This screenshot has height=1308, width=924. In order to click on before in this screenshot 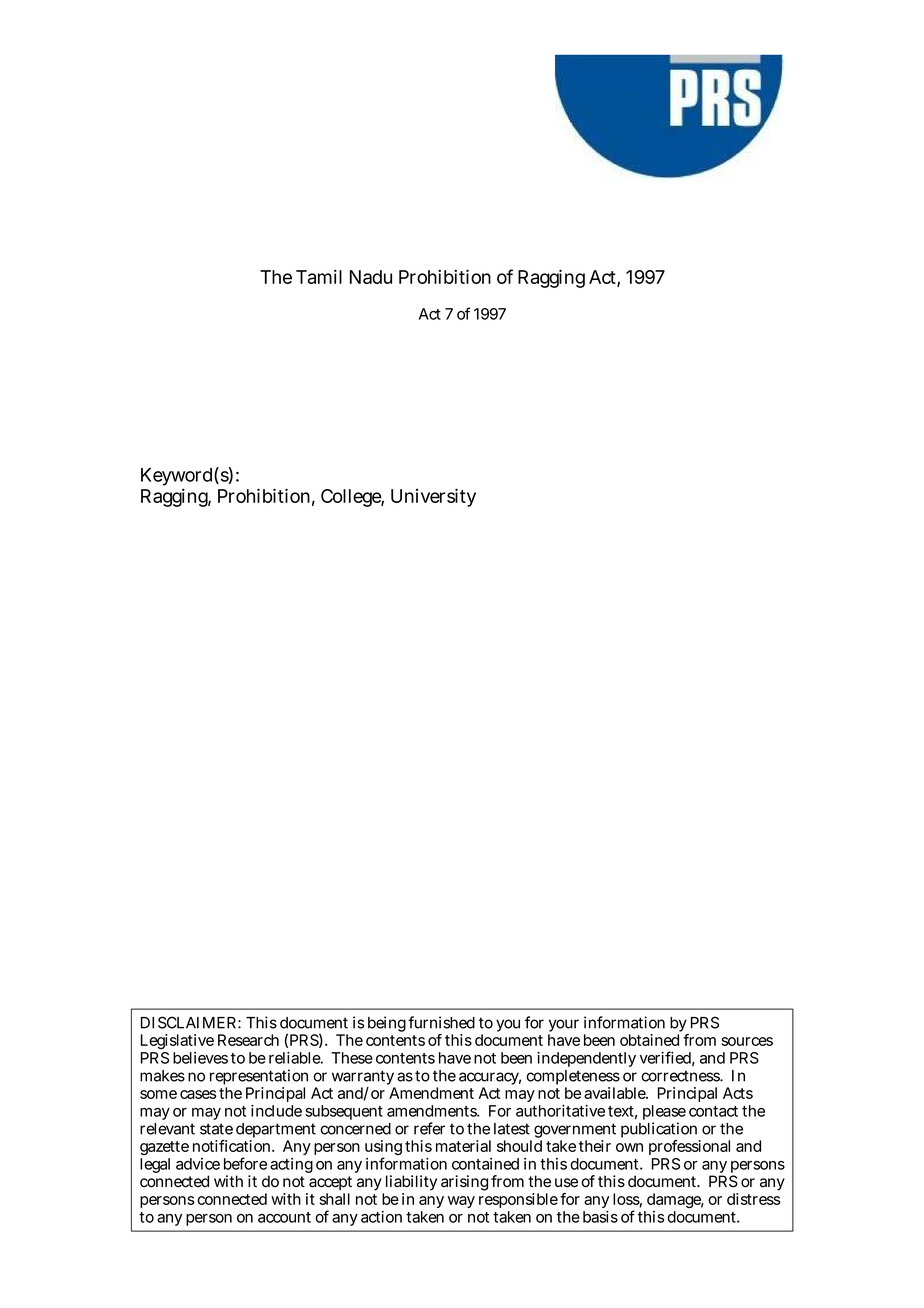, I will do `click(245, 1163)`.
